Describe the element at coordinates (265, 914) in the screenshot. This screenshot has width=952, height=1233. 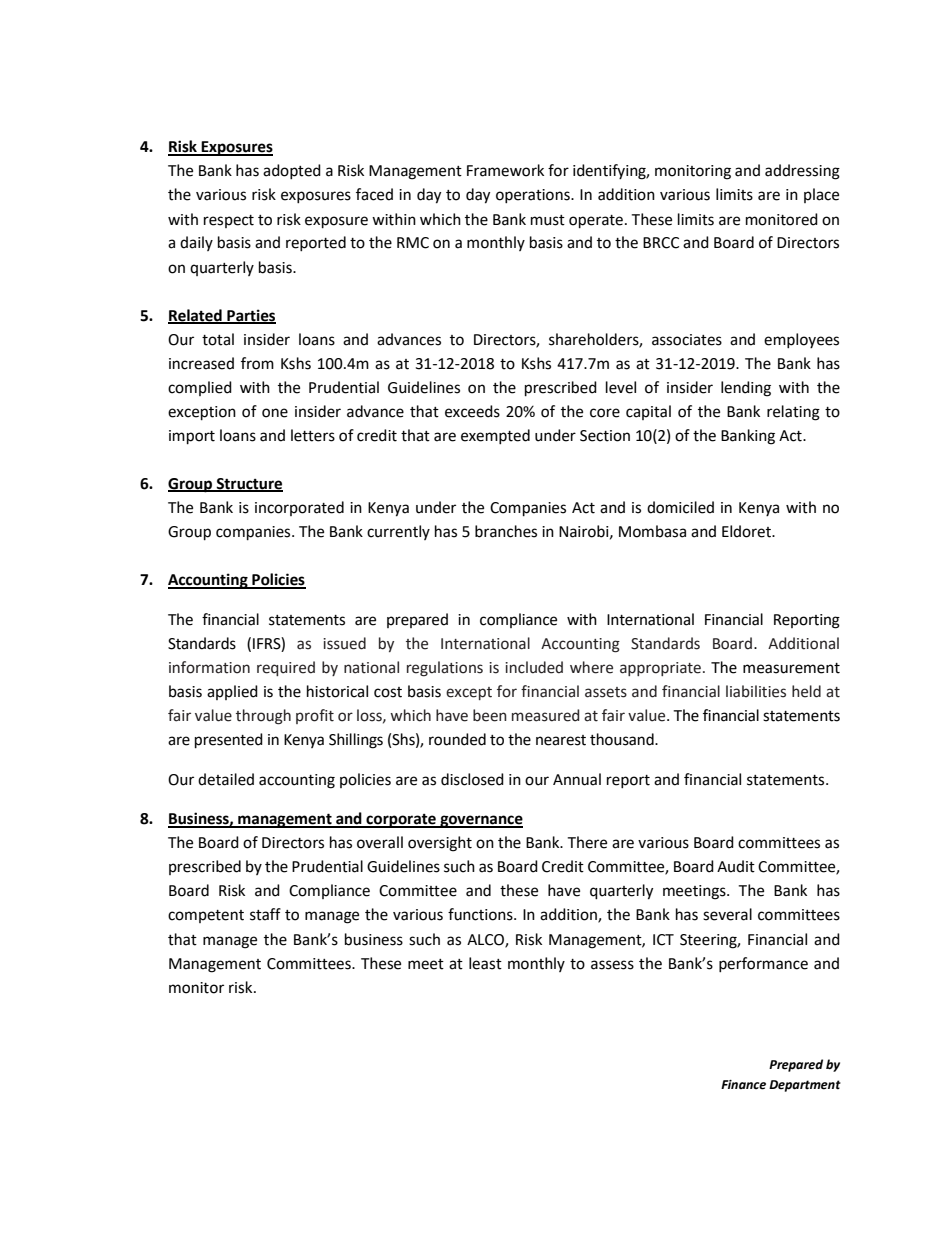
I see `staff` at that location.
